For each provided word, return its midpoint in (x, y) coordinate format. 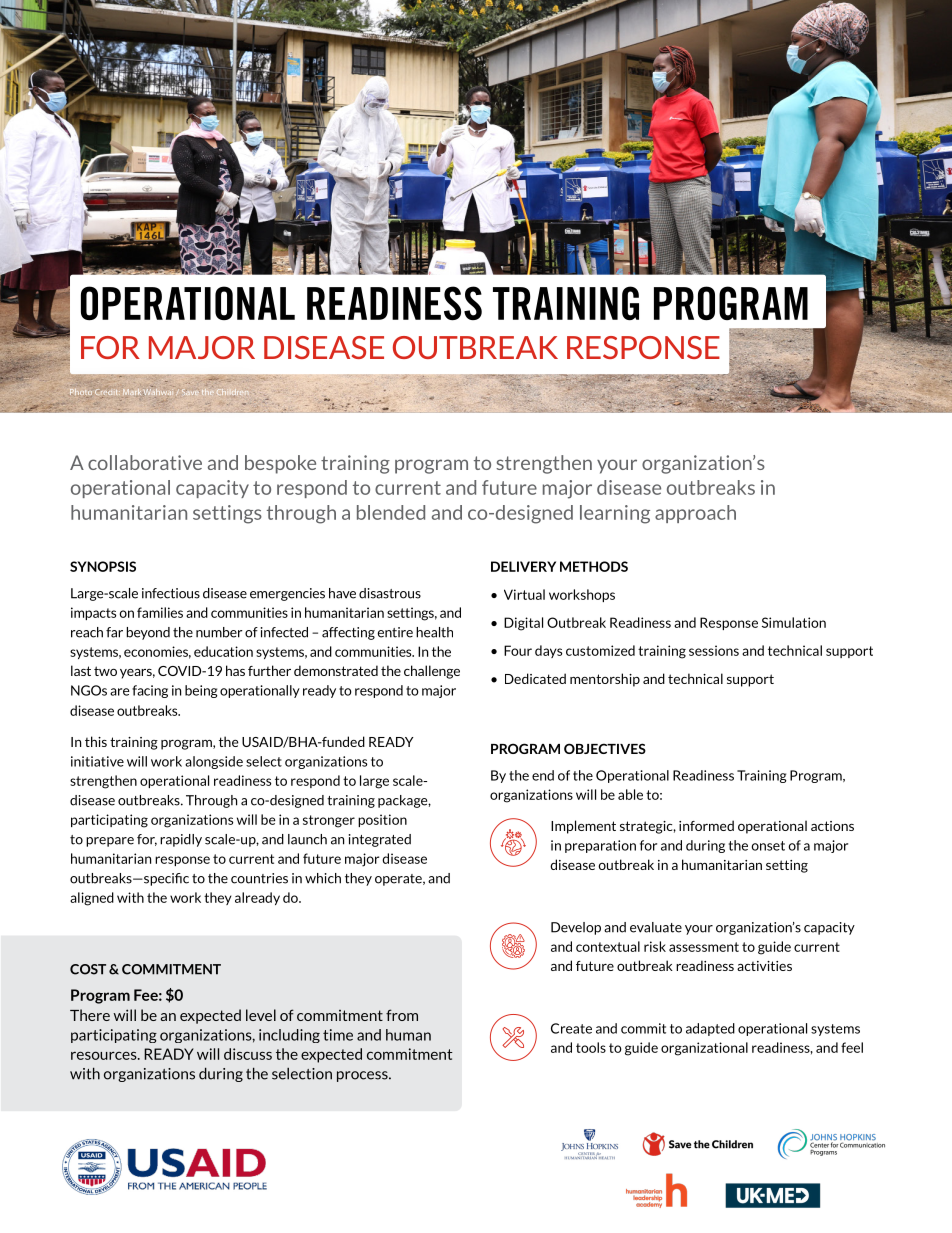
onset (768, 846)
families (160, 612)
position (382, 820)
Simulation (794, 622)
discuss (248, 1054)
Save (190, 392)
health (434, 632)
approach (695, 514)
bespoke (280, 464)
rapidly (181, 840)
